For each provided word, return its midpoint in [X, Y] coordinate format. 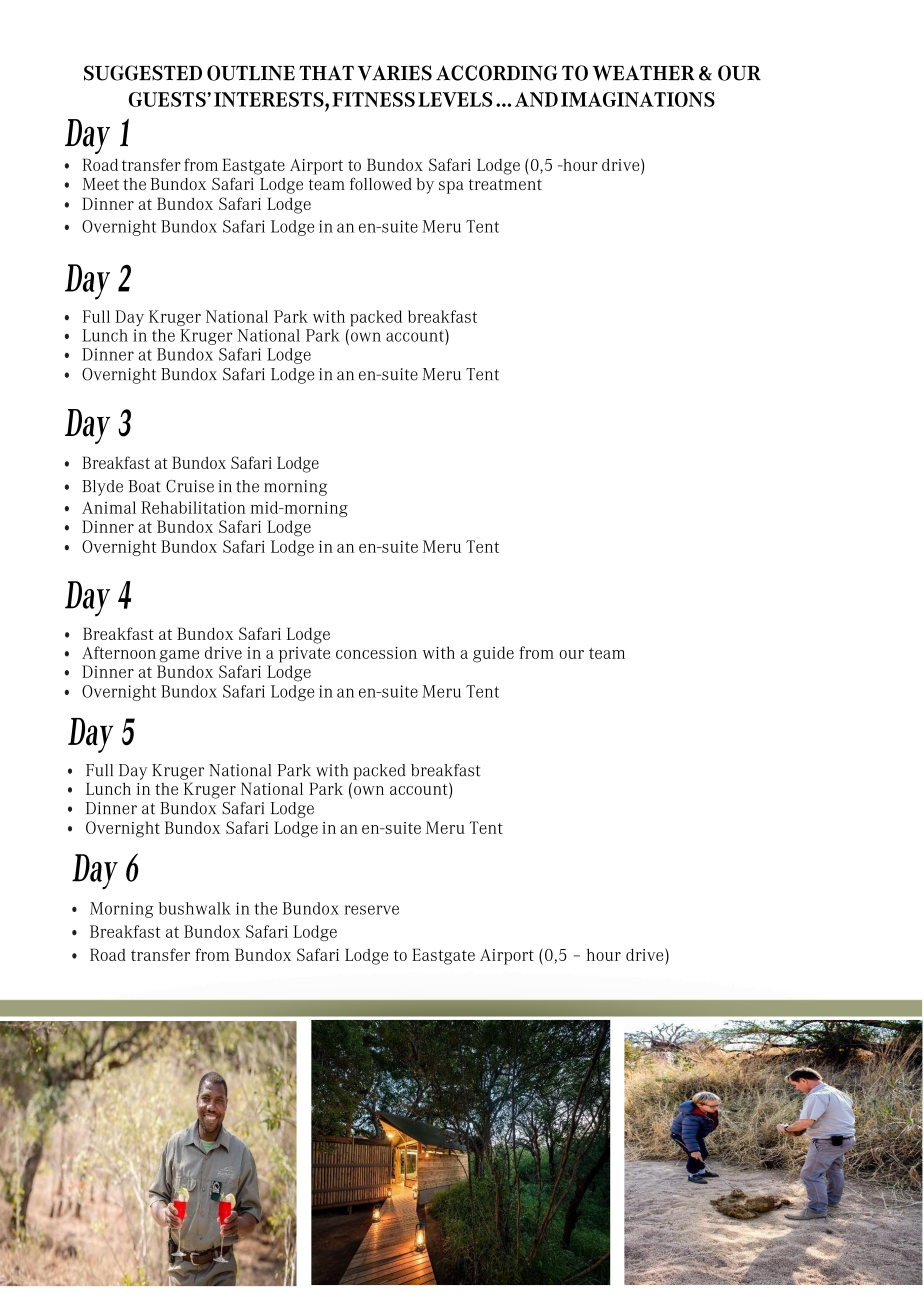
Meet [100, 184]
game [179, 656]
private [304, 655]
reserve [371, 910]
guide [493, 654]
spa [451, 187]
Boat [145, 486]
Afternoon [119, 652]
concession [376, 653]
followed [381, 183]
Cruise [190, 486]
